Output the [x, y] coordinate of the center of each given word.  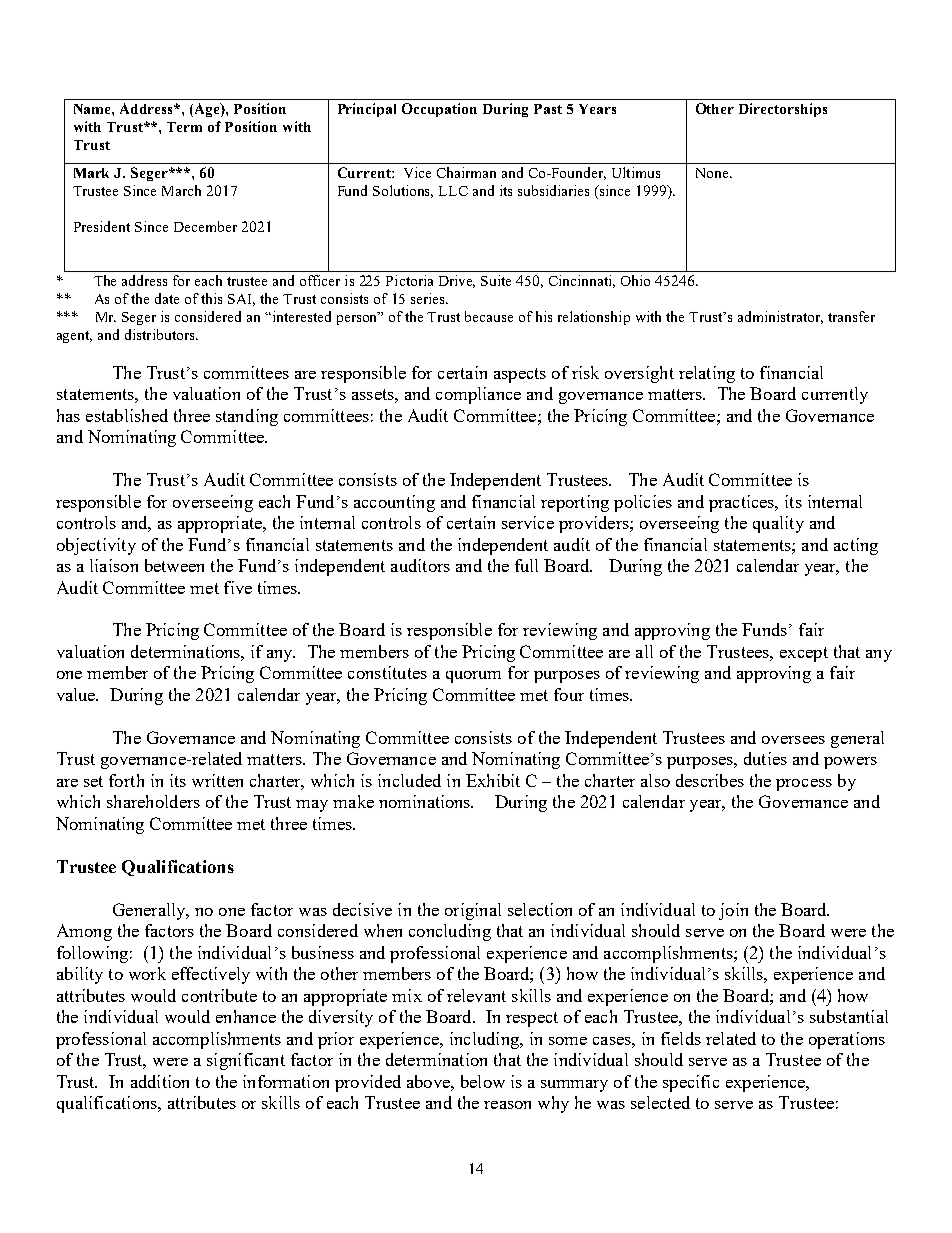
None [713, 173]
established [127, 415]
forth [126, 780]
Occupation [439, 110]
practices [743, 503]
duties [765, 758]
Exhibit [493, 780]
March [181, 190]
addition [160, 1081]
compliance [478, 395]
